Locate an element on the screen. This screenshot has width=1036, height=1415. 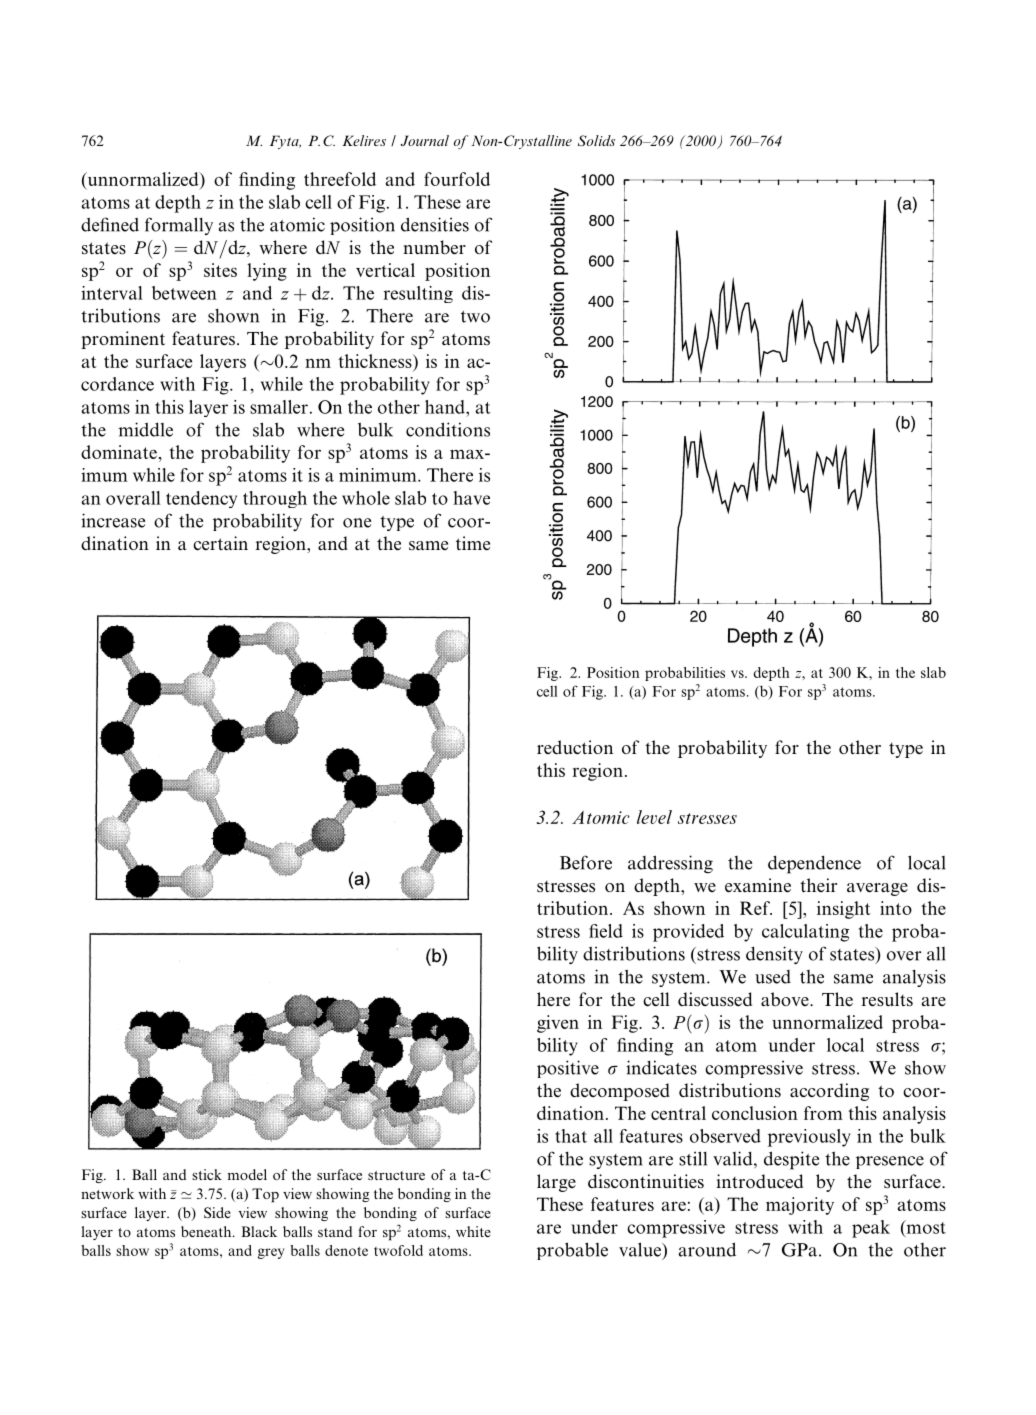
stick is located at coordinates (207, 1174).
